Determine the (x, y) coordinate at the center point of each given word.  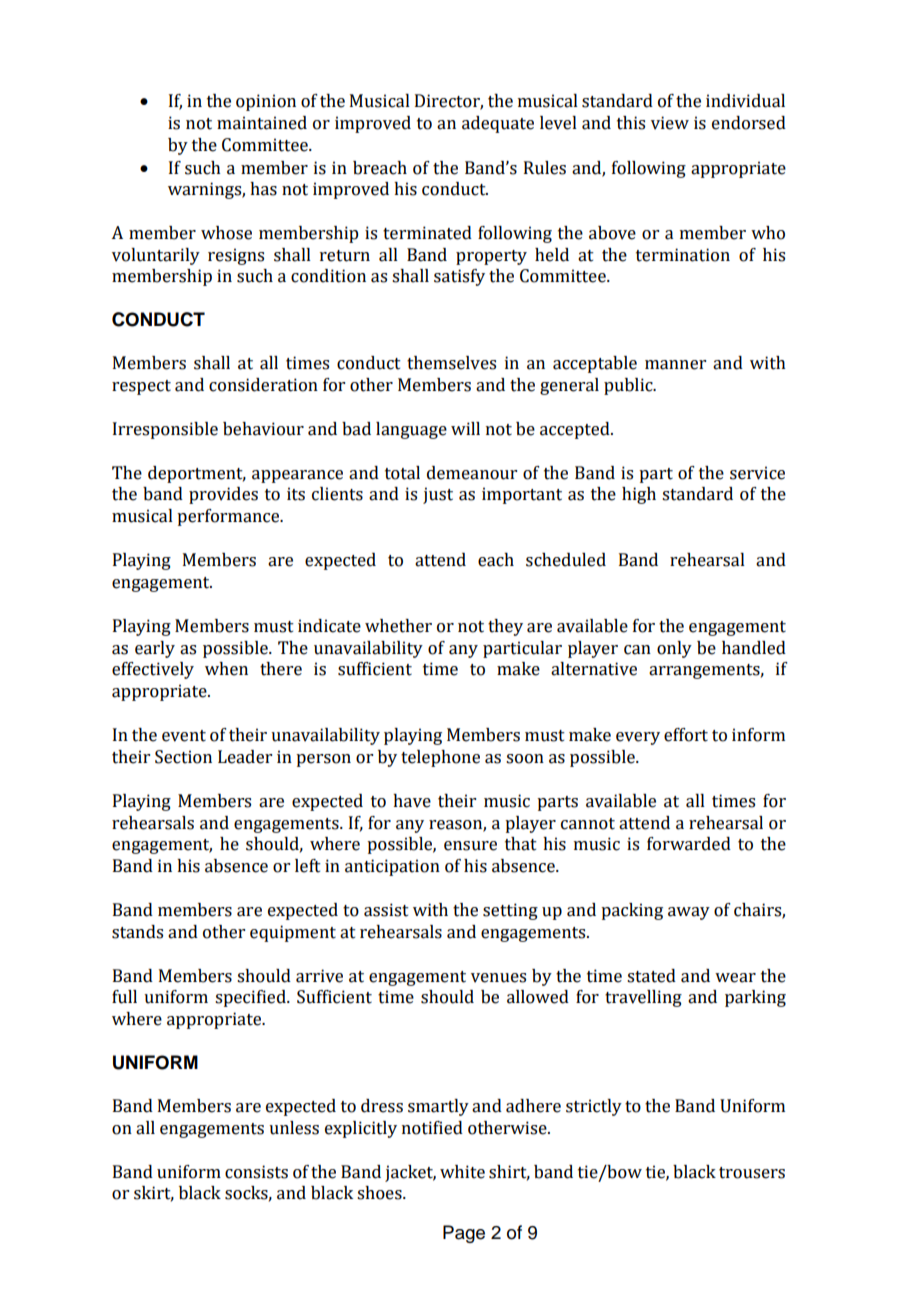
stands (137, 932)
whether (398, 626)
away (689, 913)
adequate (498, 124)
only (674, 649)
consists (256, 1172)
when (226, 669)
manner (675, 365)
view (670, 123)
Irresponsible (165, 430)
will (465, 428)
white (462, 1172)
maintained (262, 123)
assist (386, 910)
